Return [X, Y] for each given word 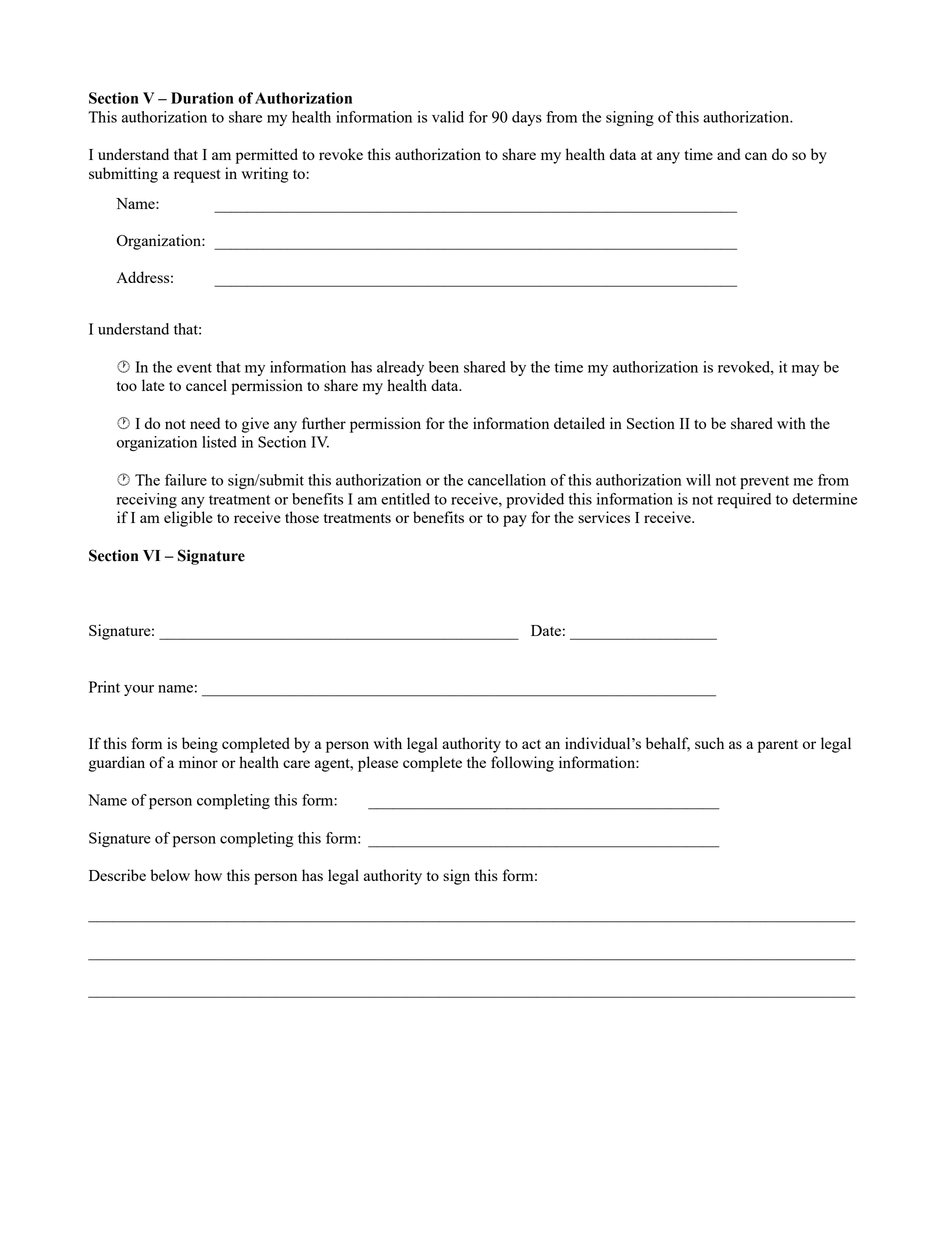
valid [448, 117]
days [527, 118]
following [522, 764]
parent [778, 746]
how [208, 875]
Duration [202, 98]
